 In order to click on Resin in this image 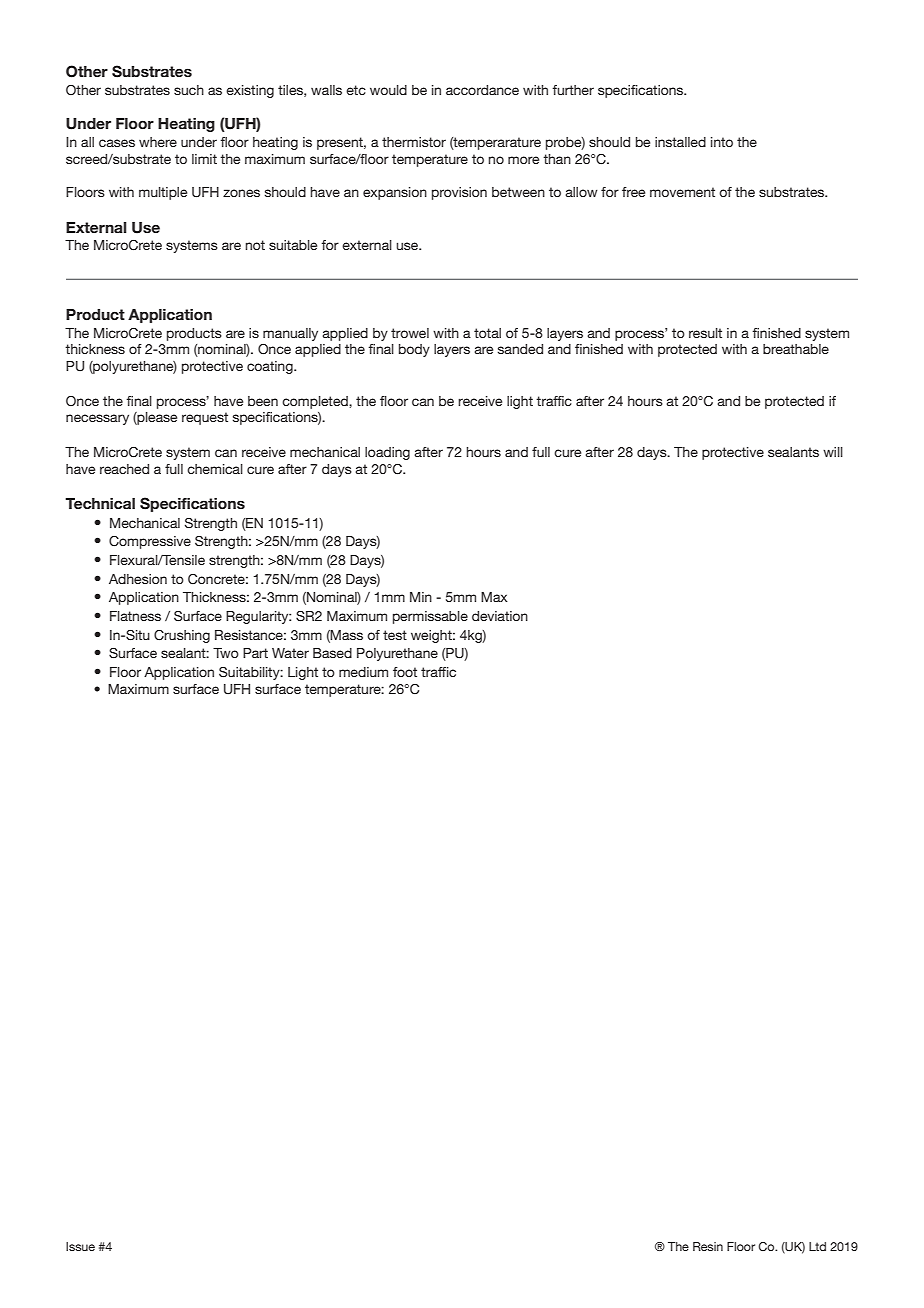, I will do `click(708, 1246)`.
